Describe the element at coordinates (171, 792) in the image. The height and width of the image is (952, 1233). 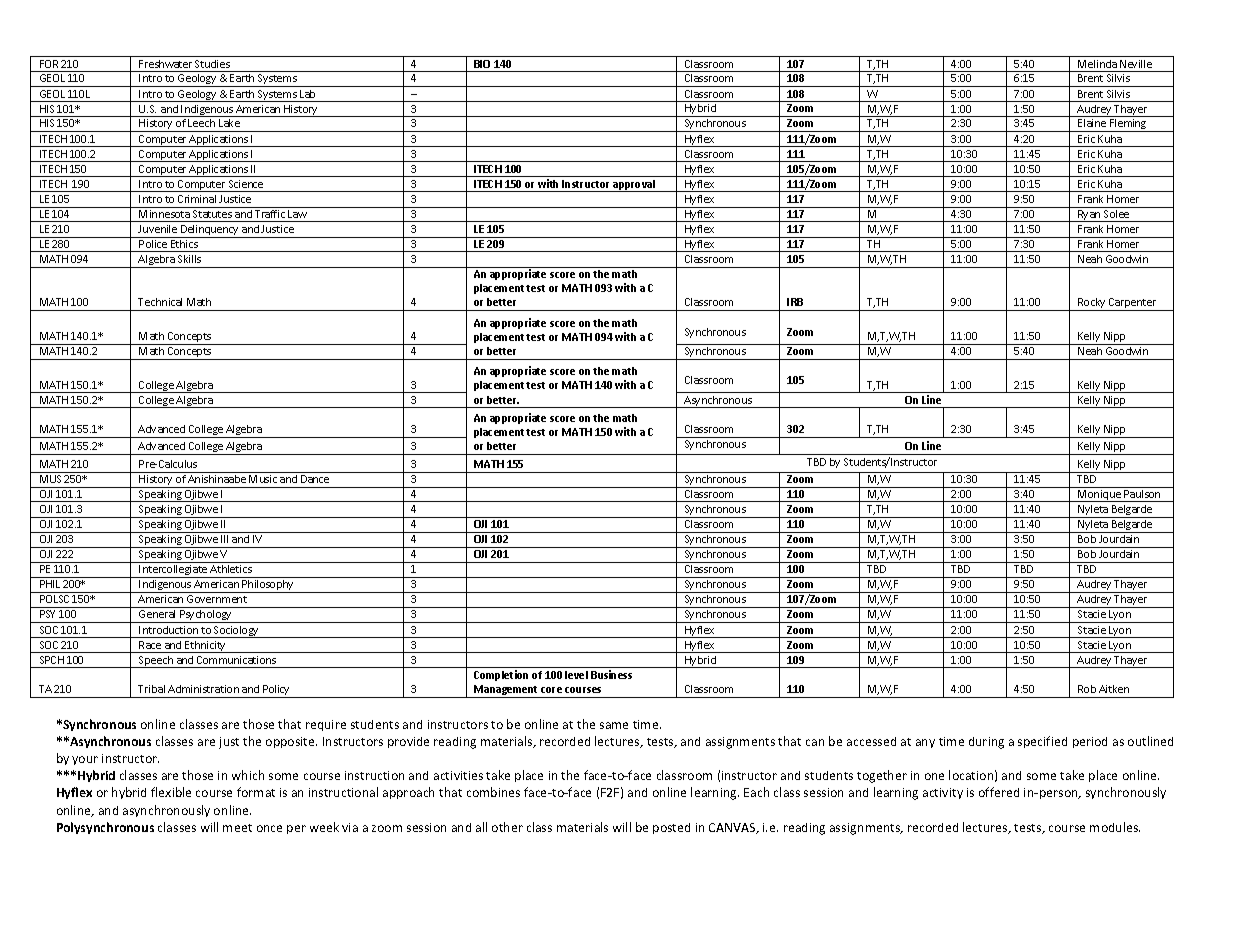
I see `flexible` at that location.
